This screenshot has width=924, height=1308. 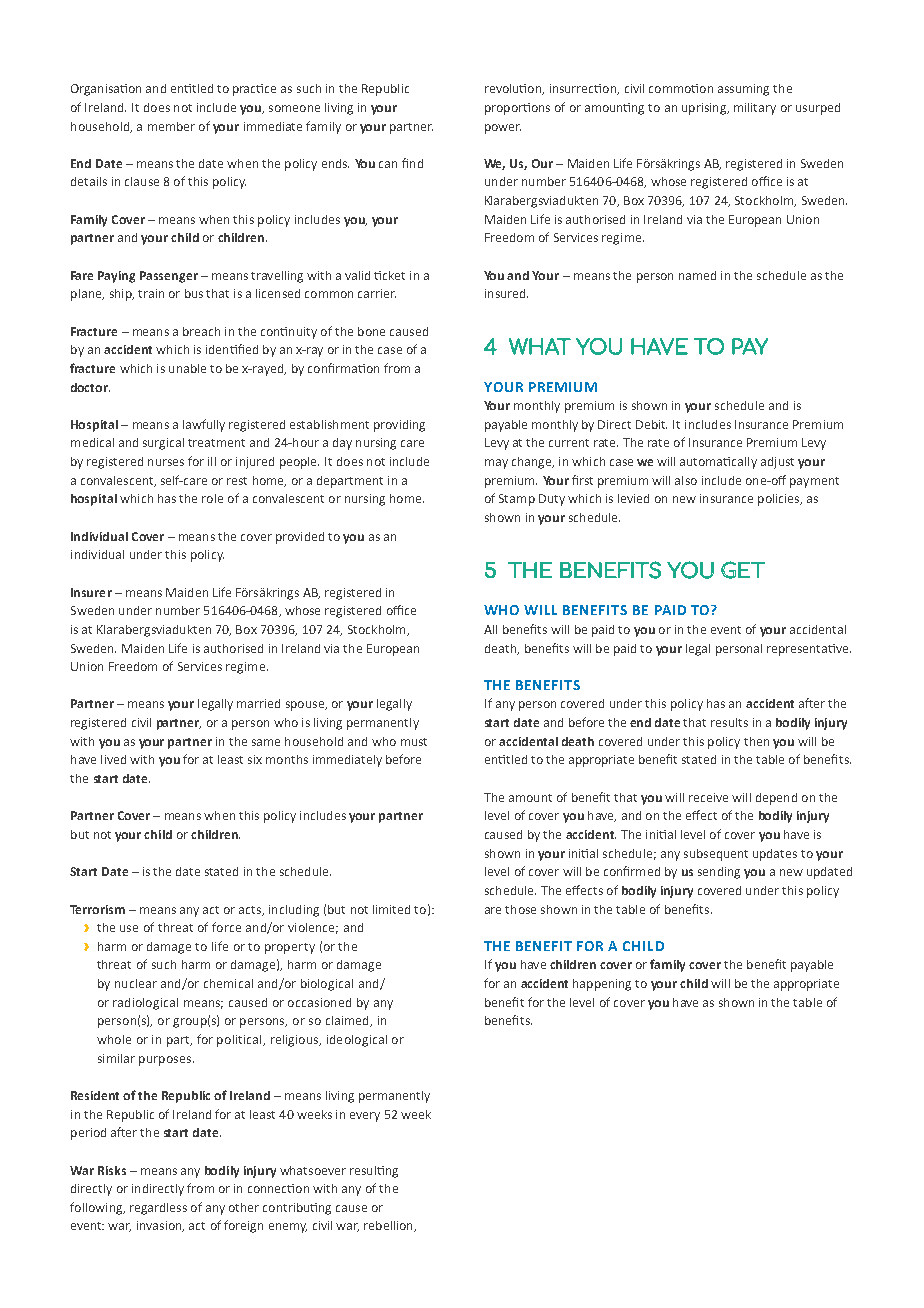 I want to click on bone, so click(x=371, y=331).
